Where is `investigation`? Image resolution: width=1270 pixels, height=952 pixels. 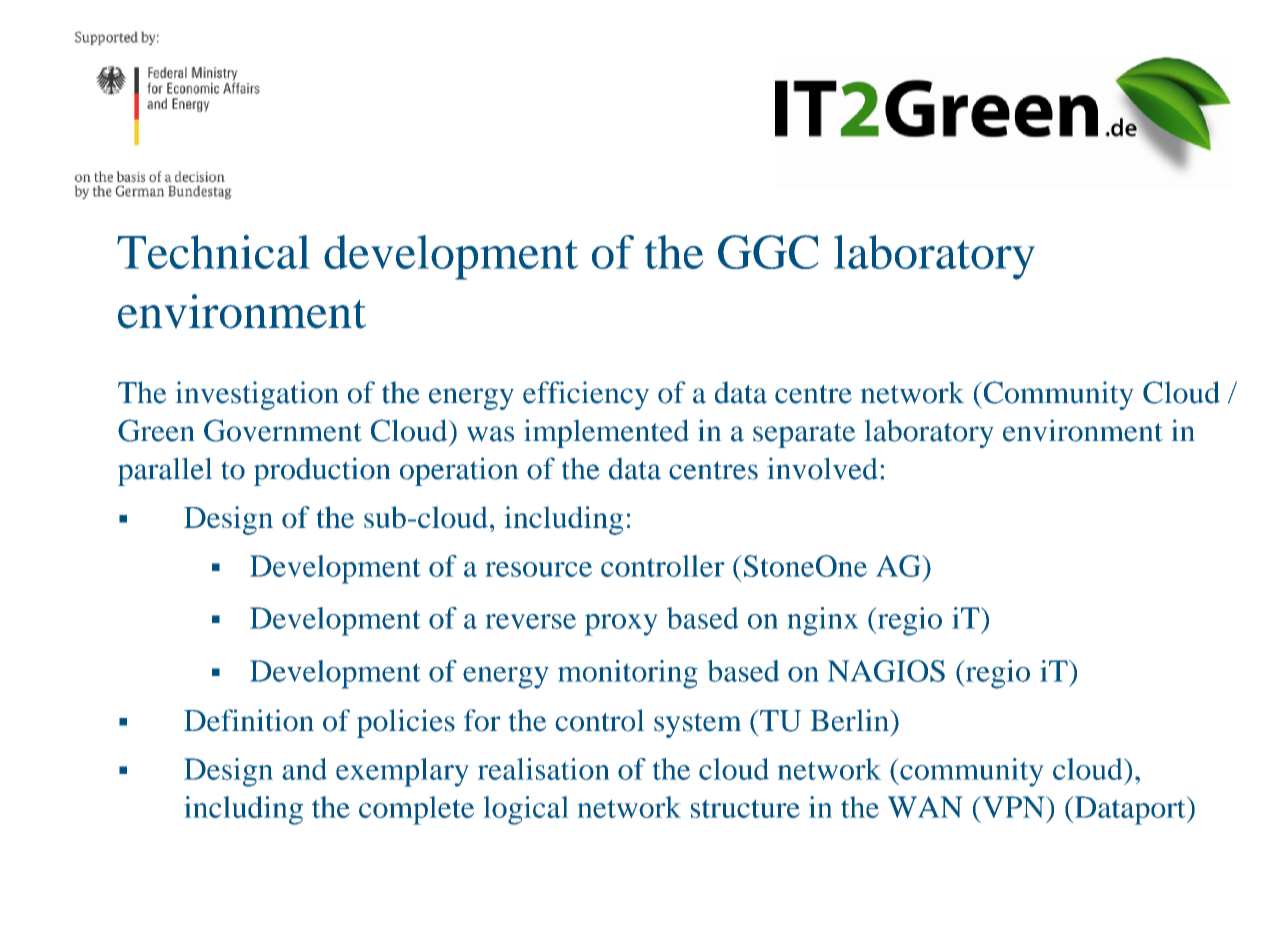
investigation is located at coordinates (257, 395).
